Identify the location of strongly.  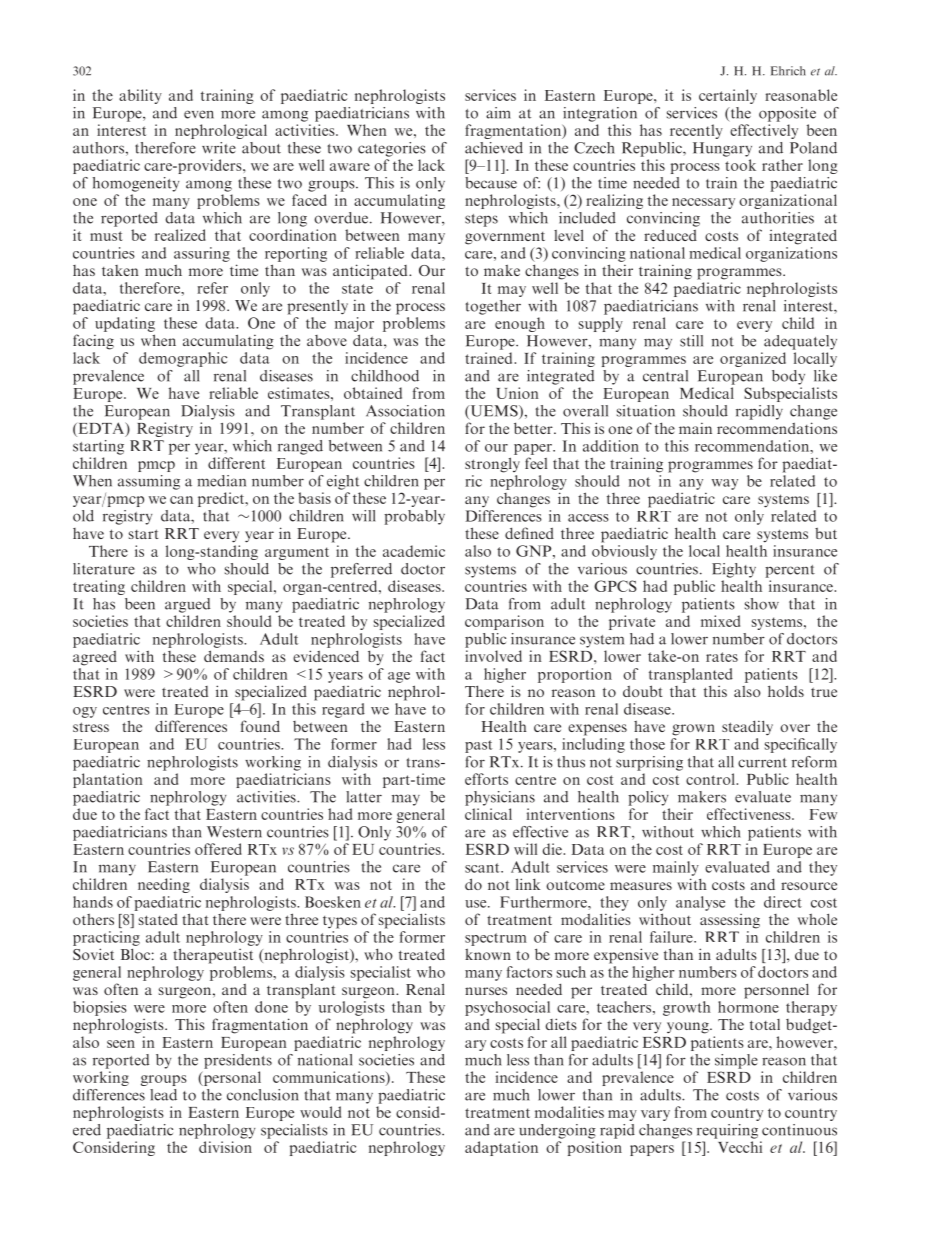
(492, 465).
